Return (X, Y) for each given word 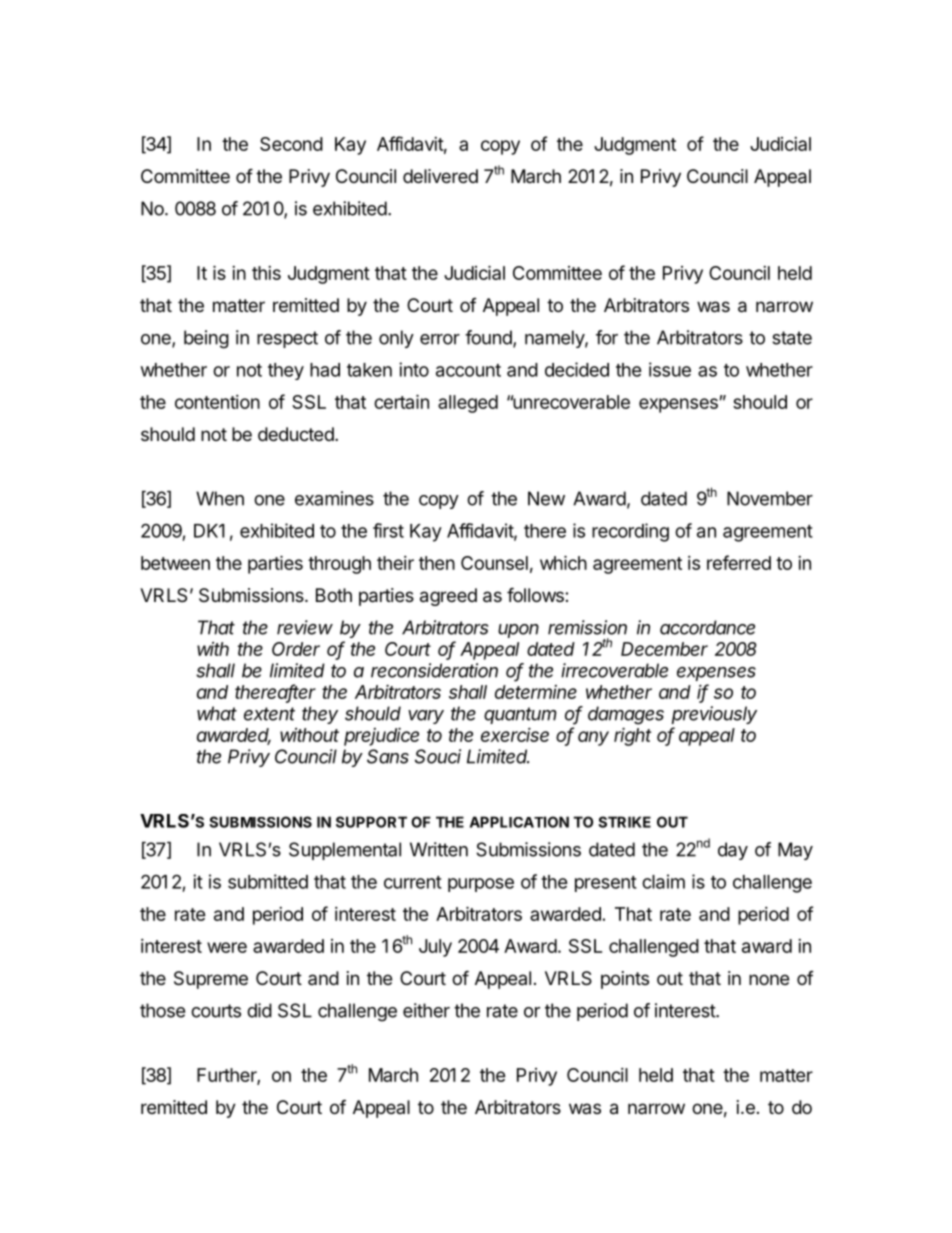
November (770, 498)
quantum (520, 715)
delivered (440, 176)
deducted (296, 434)
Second (291, 144)
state (792, 338)
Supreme (211, 980)
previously (714, 715)
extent (269, 714)
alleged (468, 404)
